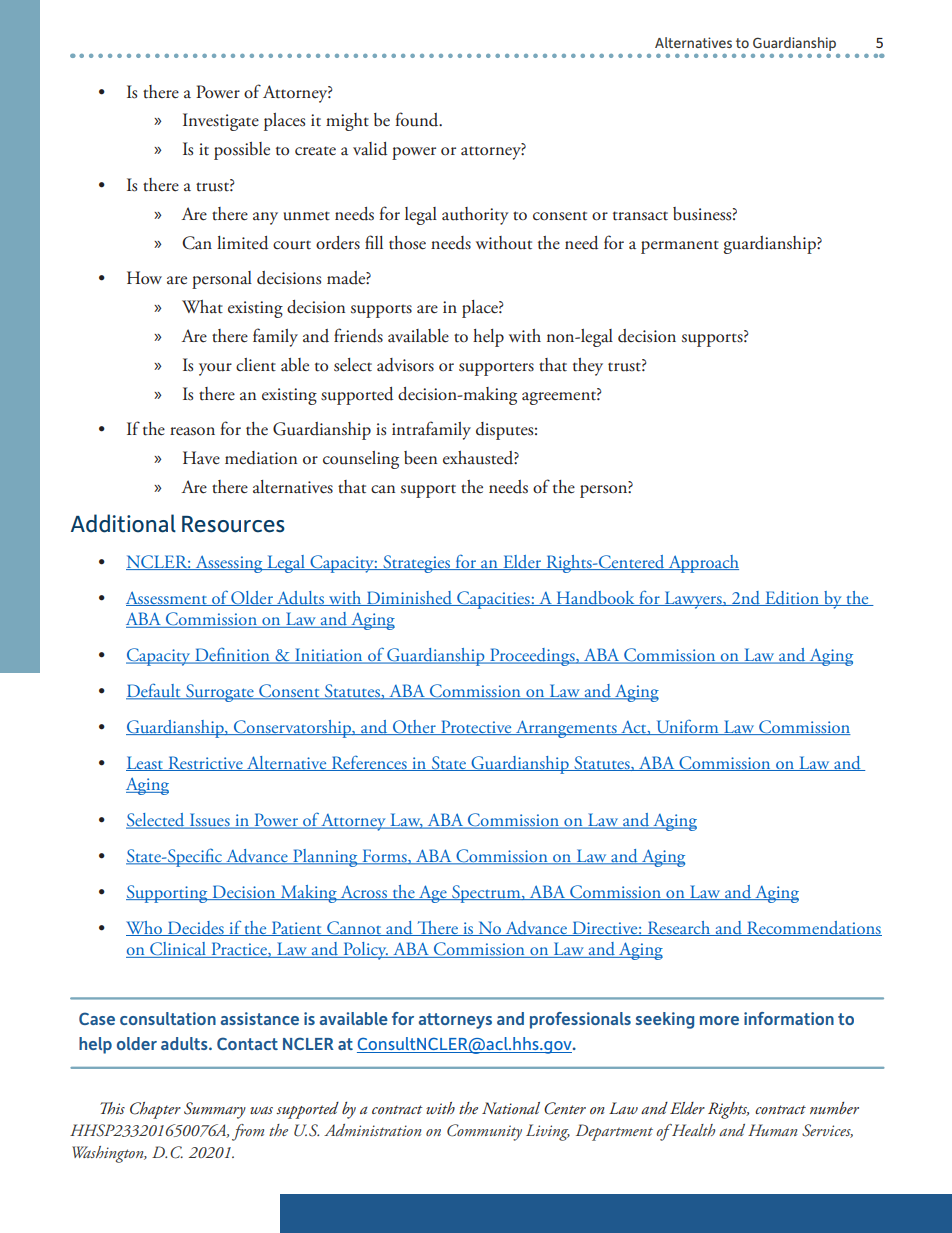 Image resolution: width=952 pixels, height=1233 pixels. What do you see at coordinates (792, 598) in the document?
I see `Edition` at bounding box center [792, 598].
